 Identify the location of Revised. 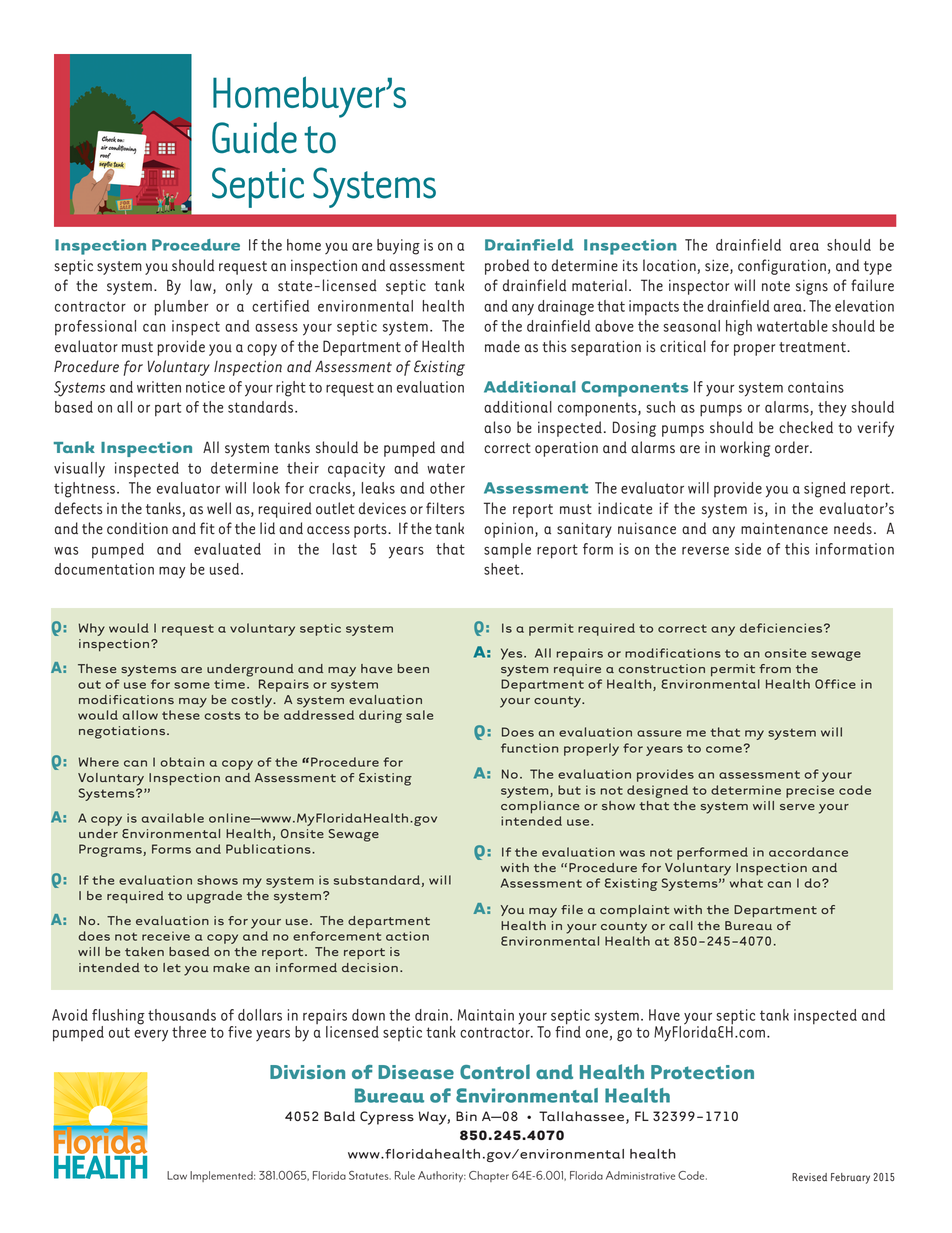
(809, 1177).
